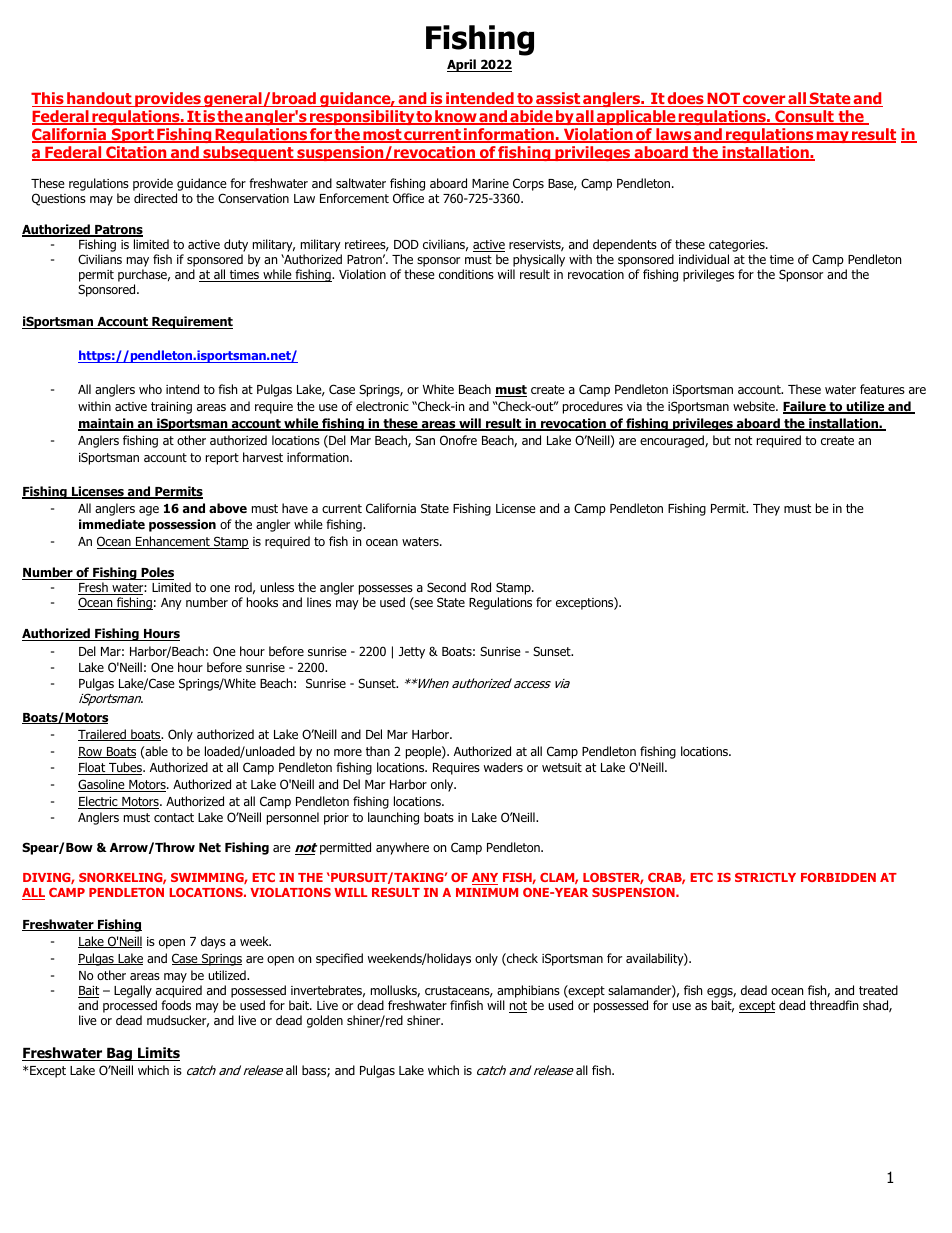 The height and width of the screenshot is (1233, 952). Describe the element at coordinates (125, 768) in the screenshot. I see `Tubes` at that location.
